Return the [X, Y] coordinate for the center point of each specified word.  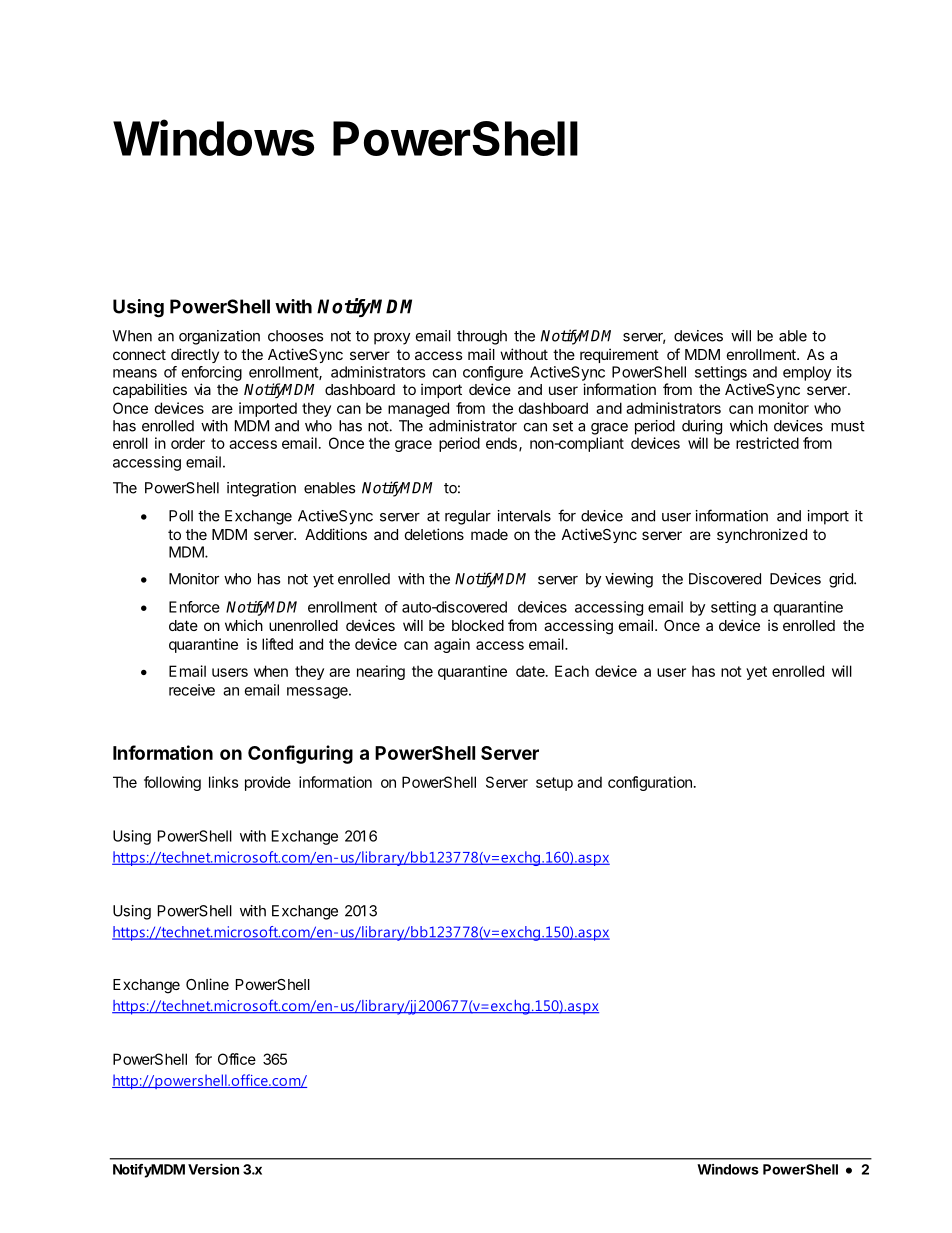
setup [554, 784]
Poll [181, 516]
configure [493, 373]
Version [213, 1169]
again [452, 645]
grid [842, 580]
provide [268, 783]
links [224, 782]
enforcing [211, 373]
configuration [650, 783]
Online [207, 984]
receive [192, 690]
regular [468, 517]
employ [807, 373]
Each [572, 671]
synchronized [762, 535]
